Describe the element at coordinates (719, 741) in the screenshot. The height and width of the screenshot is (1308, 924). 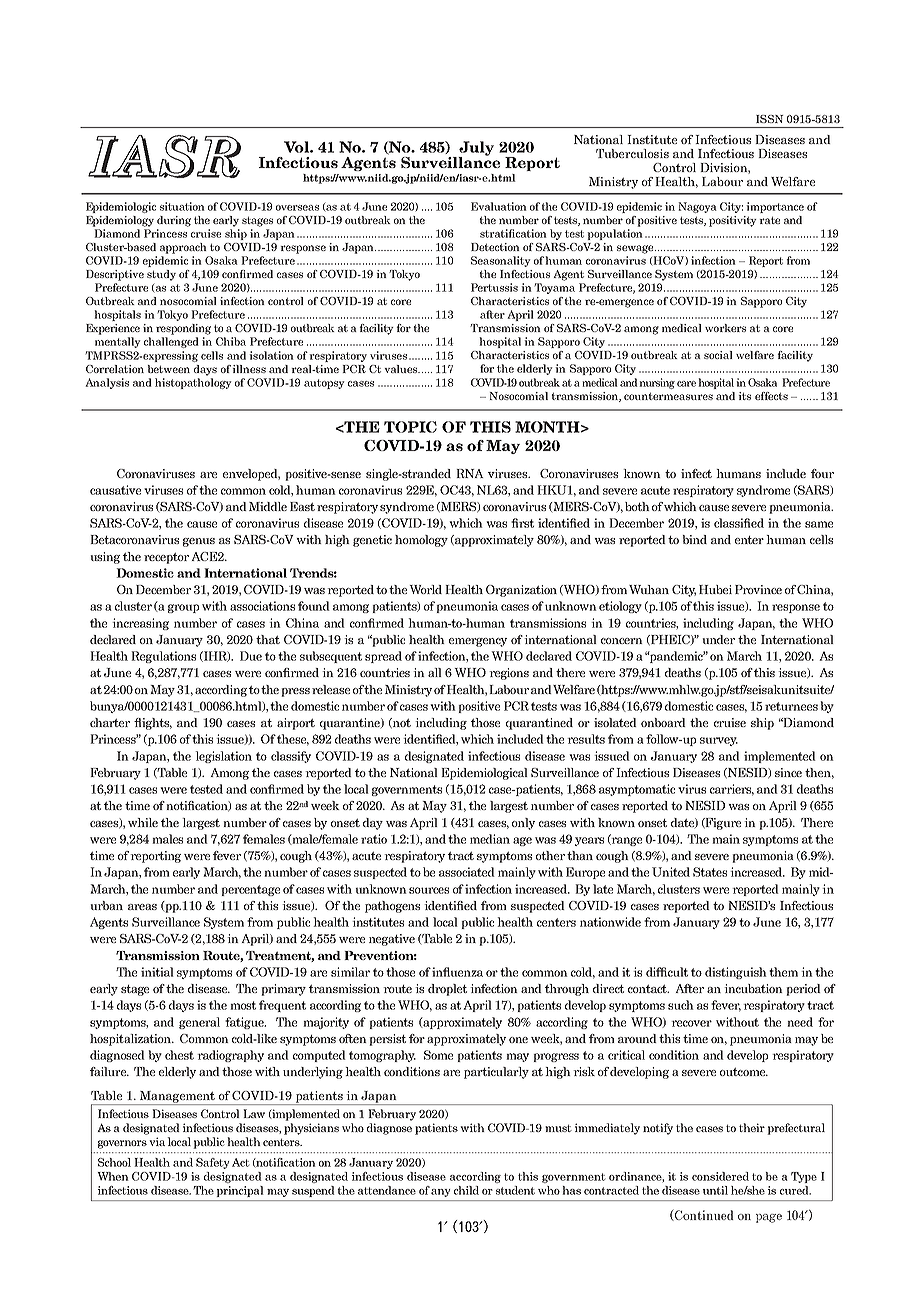
I see `survey` at that location.
